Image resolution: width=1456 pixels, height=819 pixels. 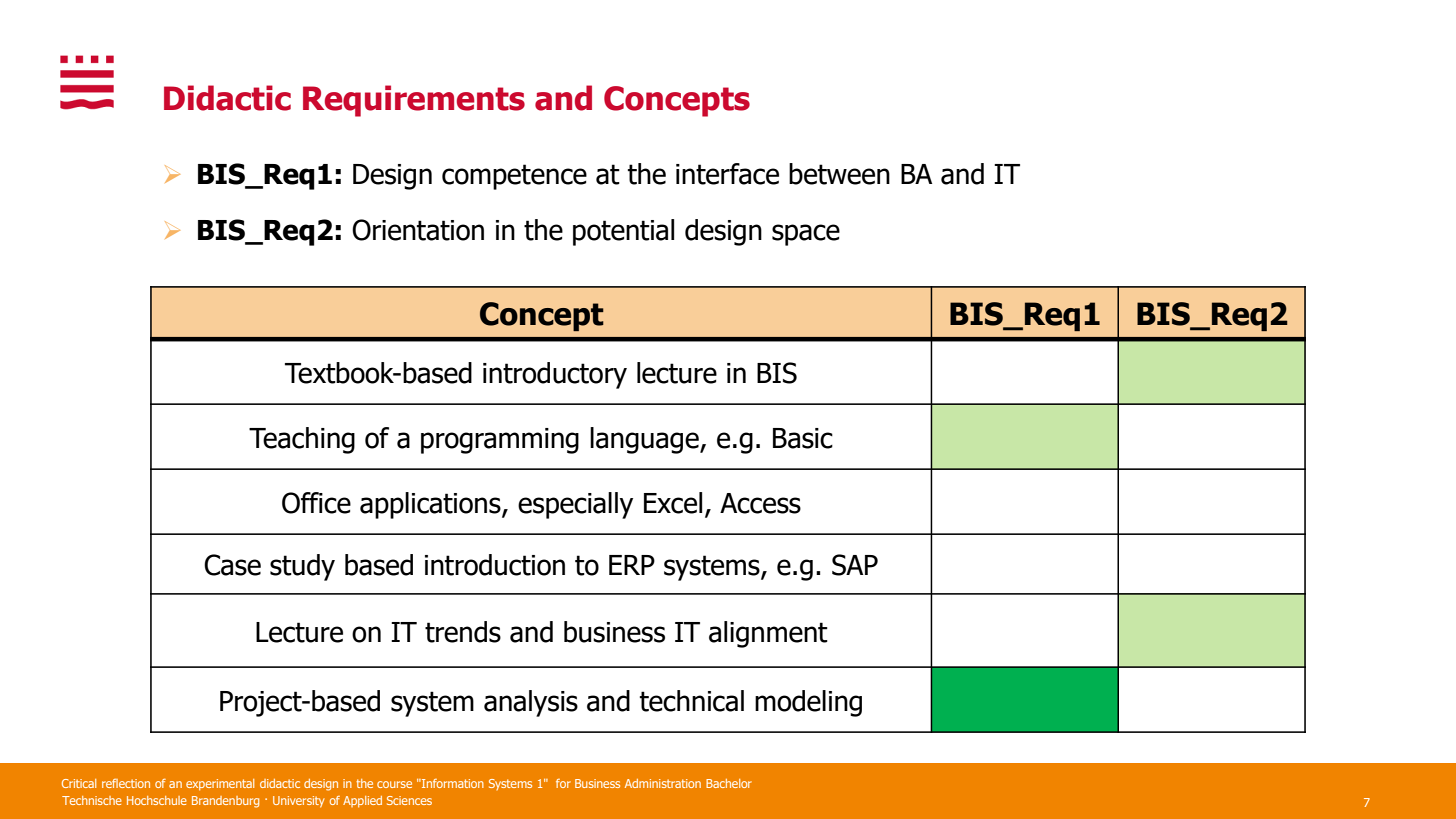 I want to click on introduction, so click(x=495, y=565).
